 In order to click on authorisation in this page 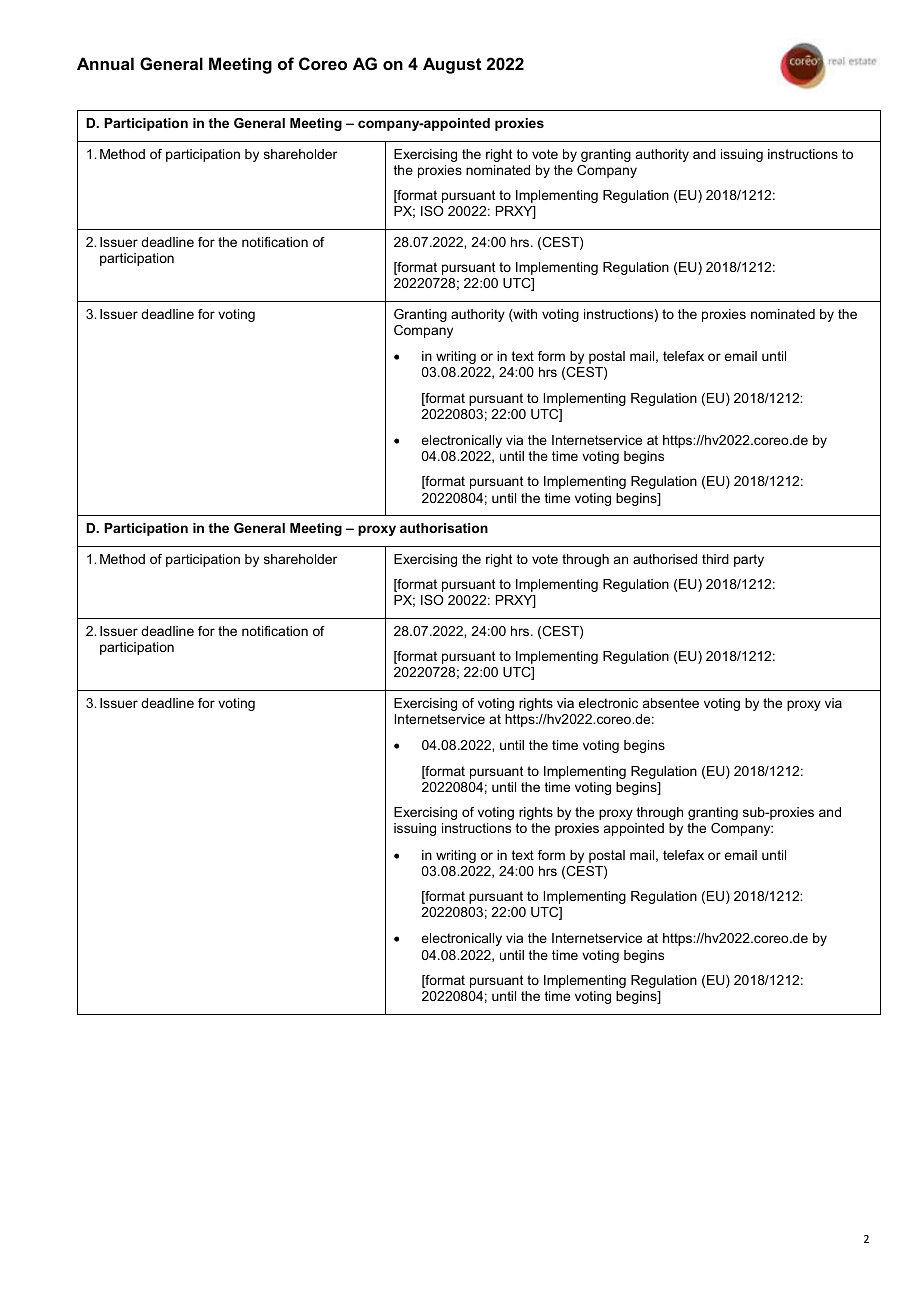, I will do `click(444, 528)`.
